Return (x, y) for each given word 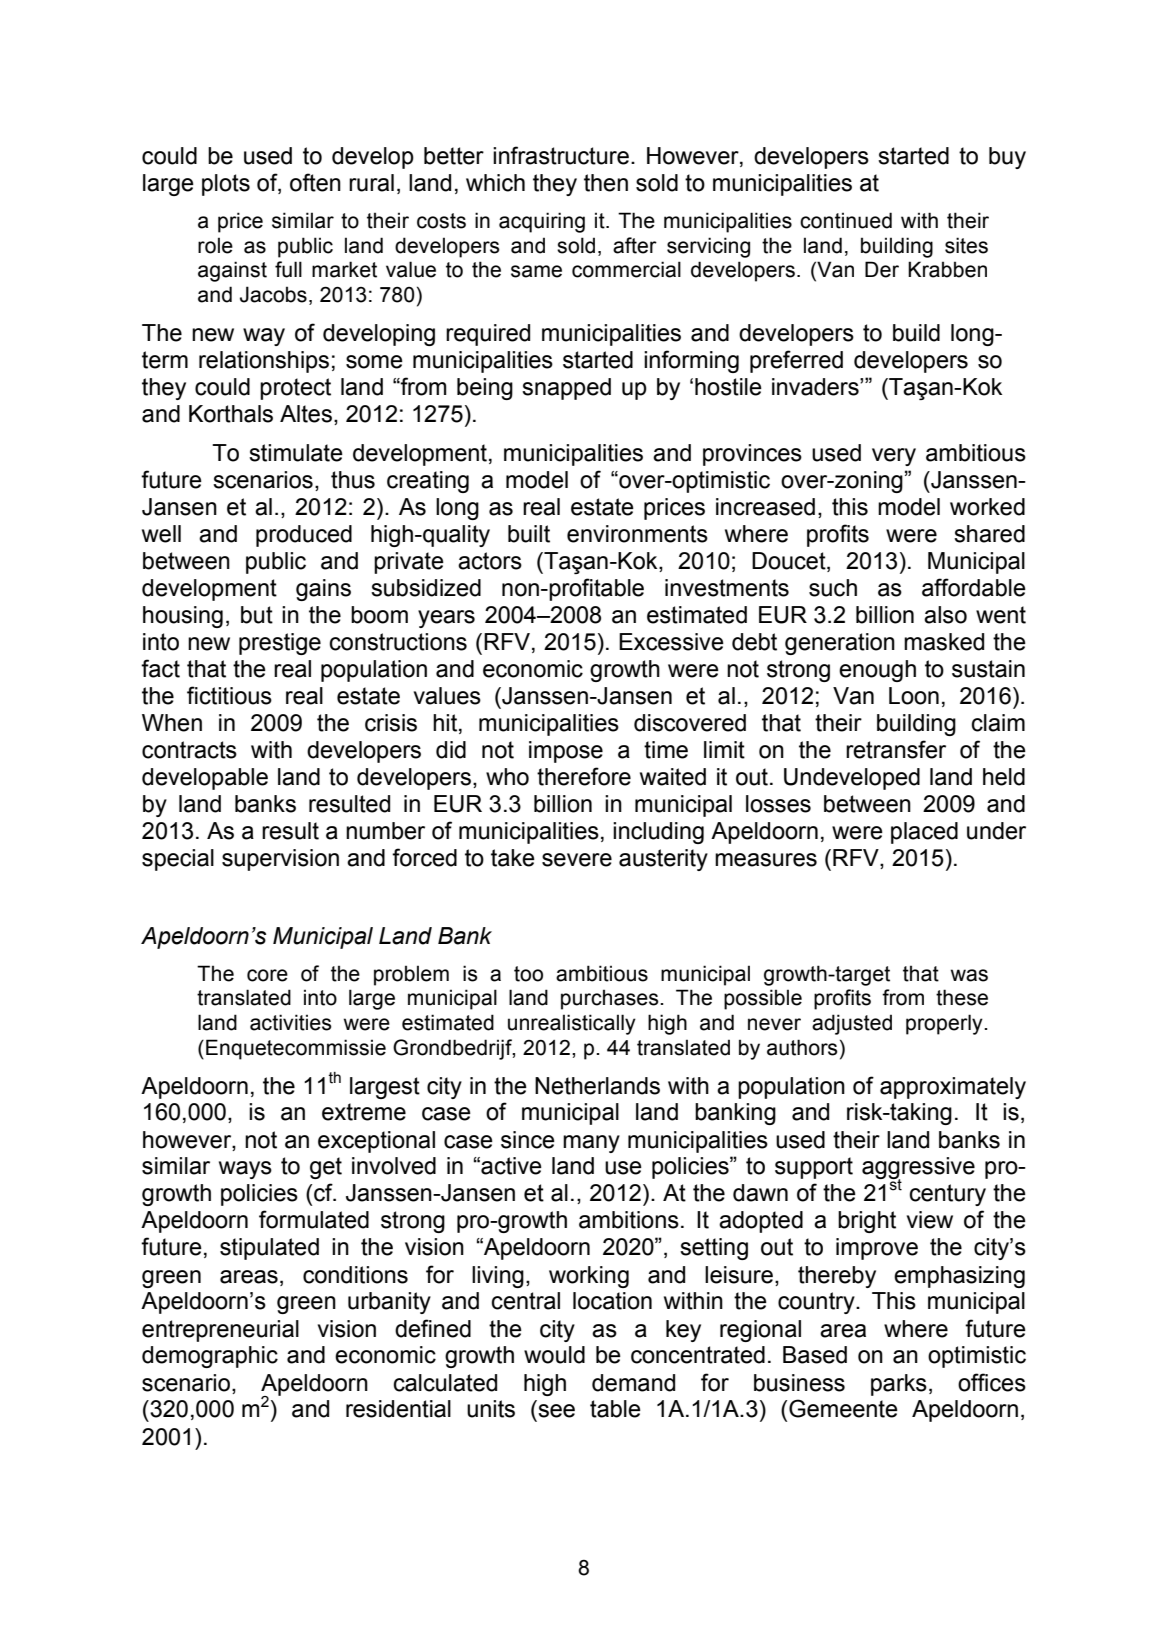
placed (924, 833)
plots (226, 185)
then (606, 183)
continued (846, 220)
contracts (189, 750)
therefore (584, 776)
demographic (210, 1357)
